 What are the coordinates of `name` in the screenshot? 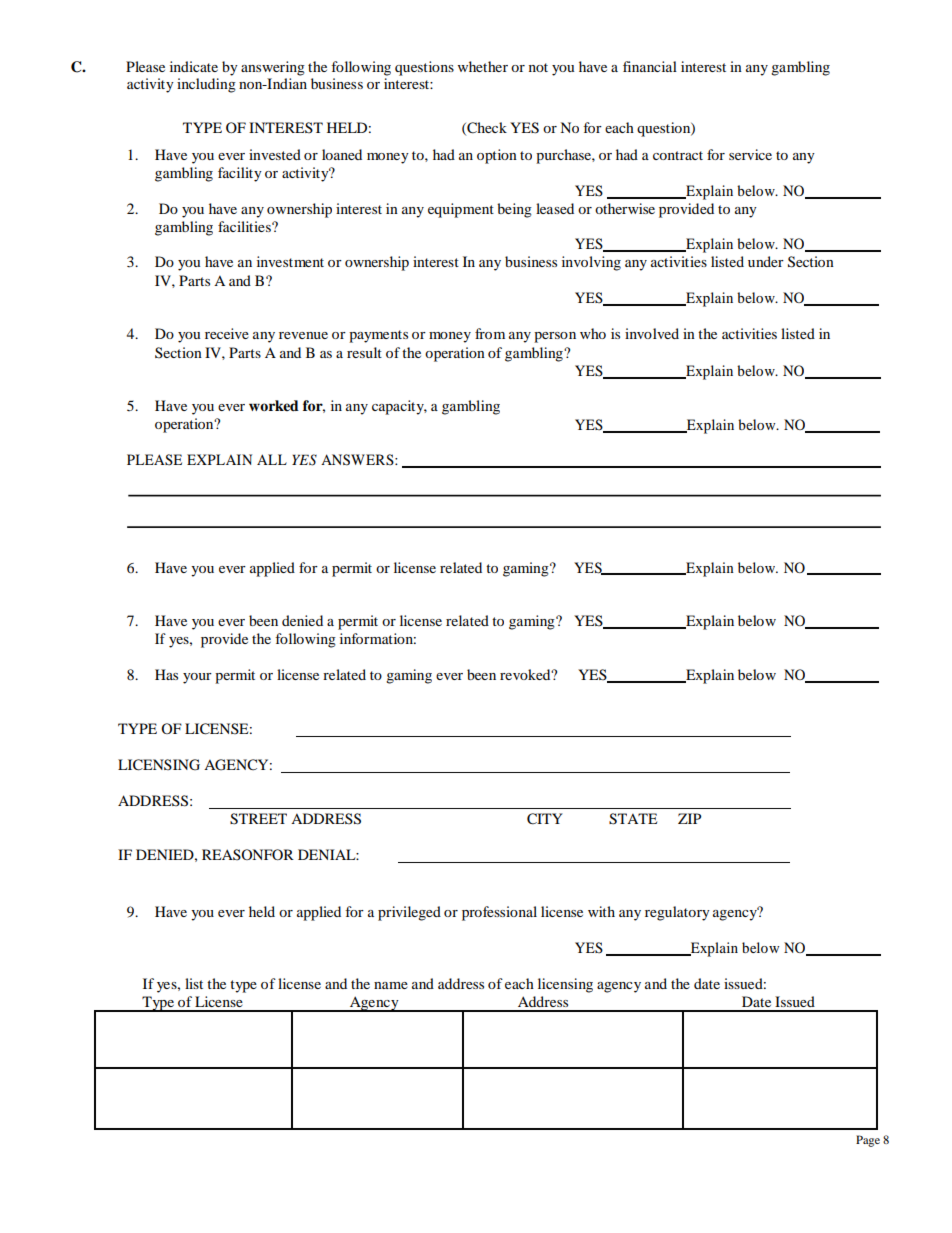 It's located at (391, 985).
